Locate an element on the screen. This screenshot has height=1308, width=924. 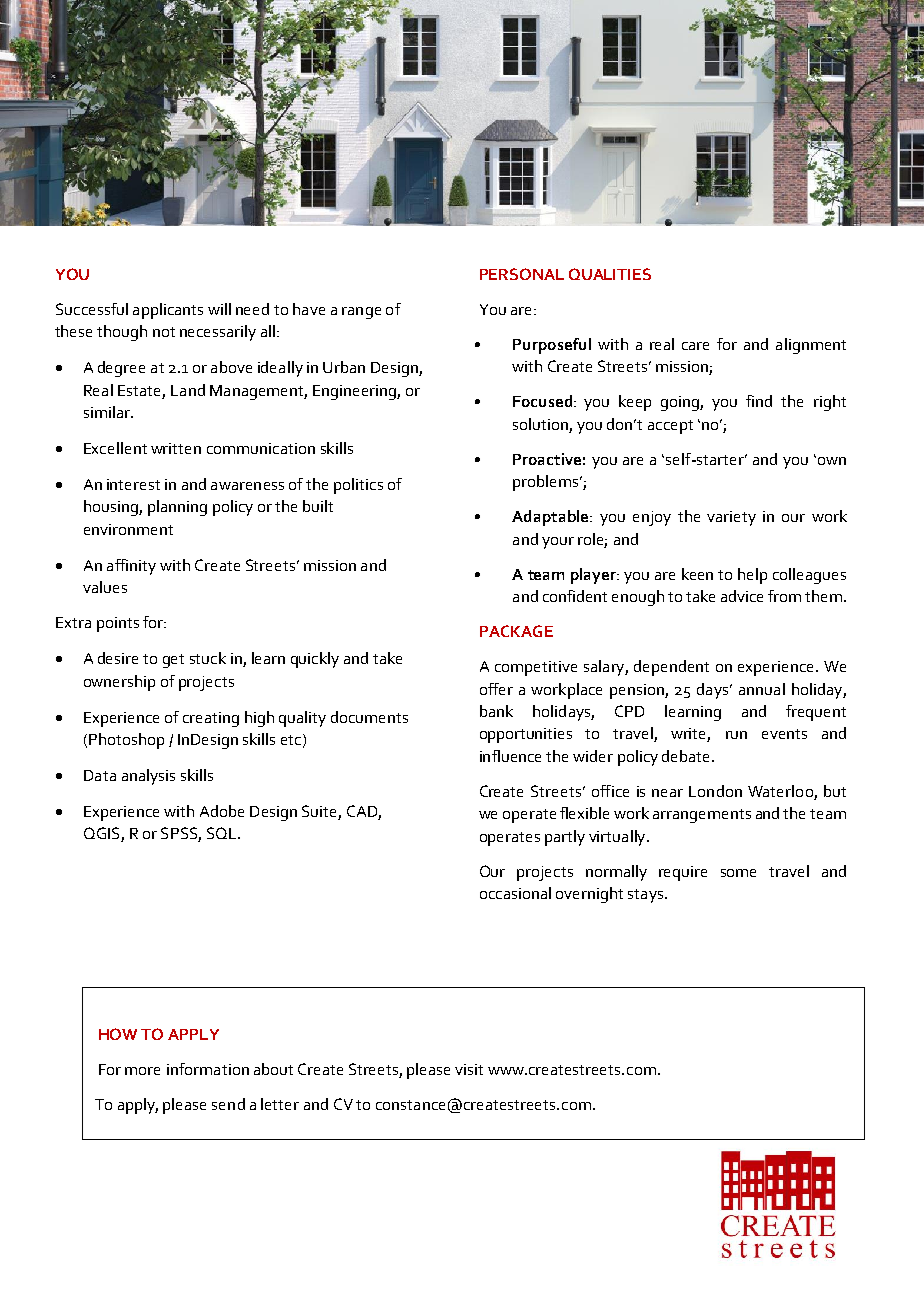
care is located at coordinates (695, 346).
